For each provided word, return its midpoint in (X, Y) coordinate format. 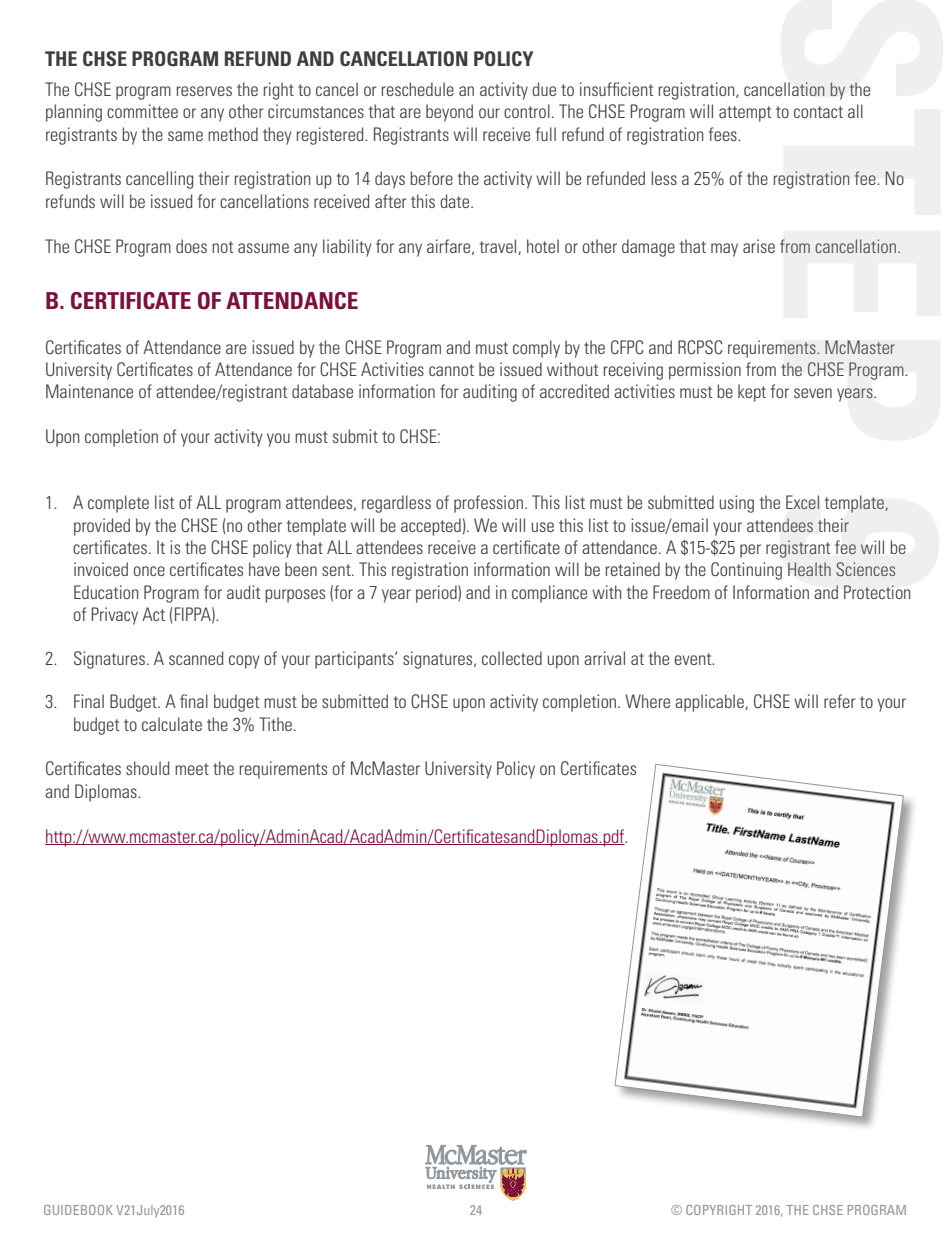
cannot (451, 370)
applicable (710, 703)
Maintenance (89, 391)
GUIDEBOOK (78, 1210)
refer (839, 701)
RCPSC (700, 347)
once (149, 571)
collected (512, 658)
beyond (449, 113)
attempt (745, 114)
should (148, 768)
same (185, 136)
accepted (431, 527)
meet (192, 769)
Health (809, 569)
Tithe (276, 724)
